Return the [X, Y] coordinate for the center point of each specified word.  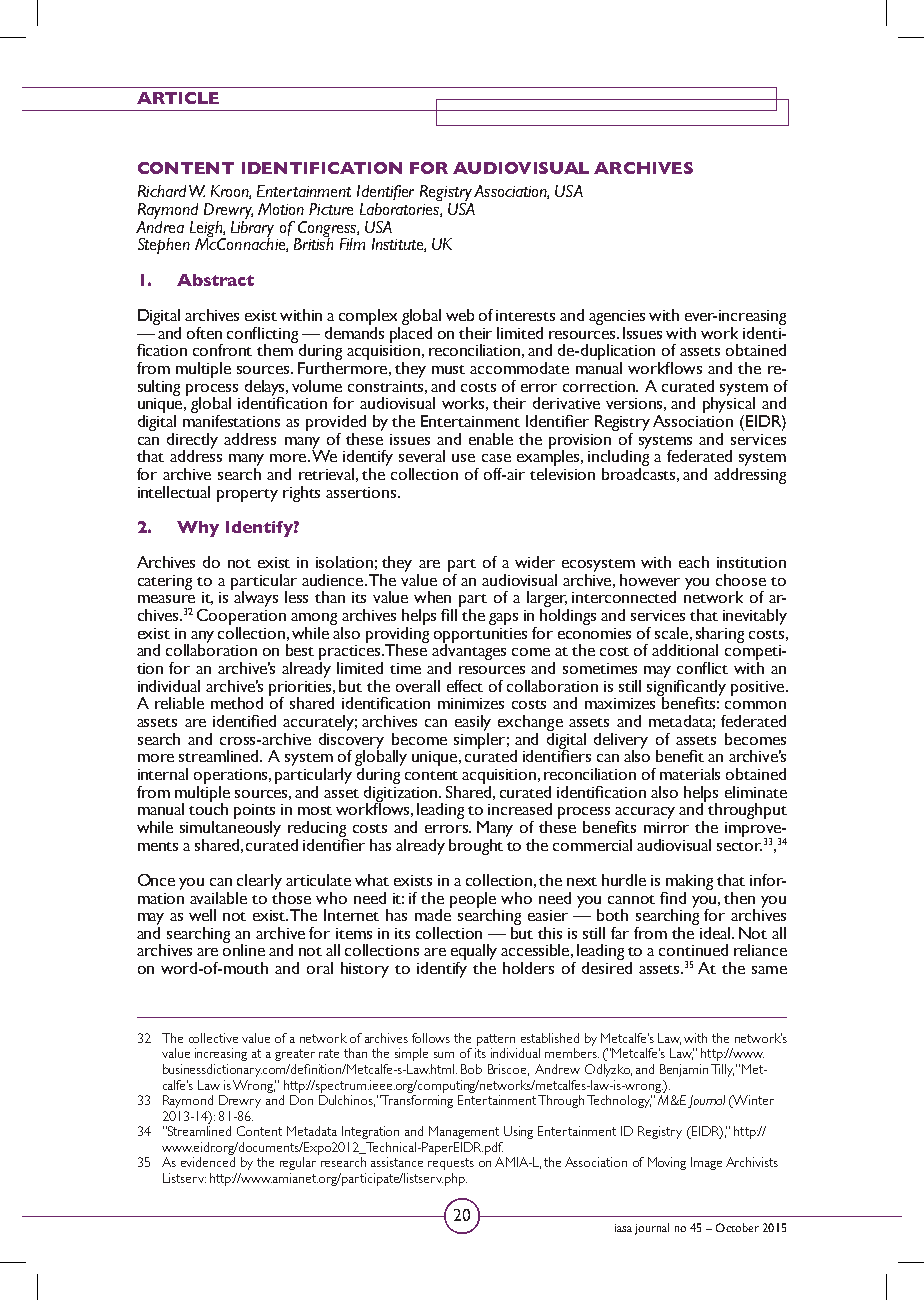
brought [476, 847]
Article [178, 98]
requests [451, 1164]
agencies [617, 319]
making [689, 882]
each [694, 562]
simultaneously [230, 827]
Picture [331, 209]
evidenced [208, 1162]
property [247, 495]
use [463, 458]
